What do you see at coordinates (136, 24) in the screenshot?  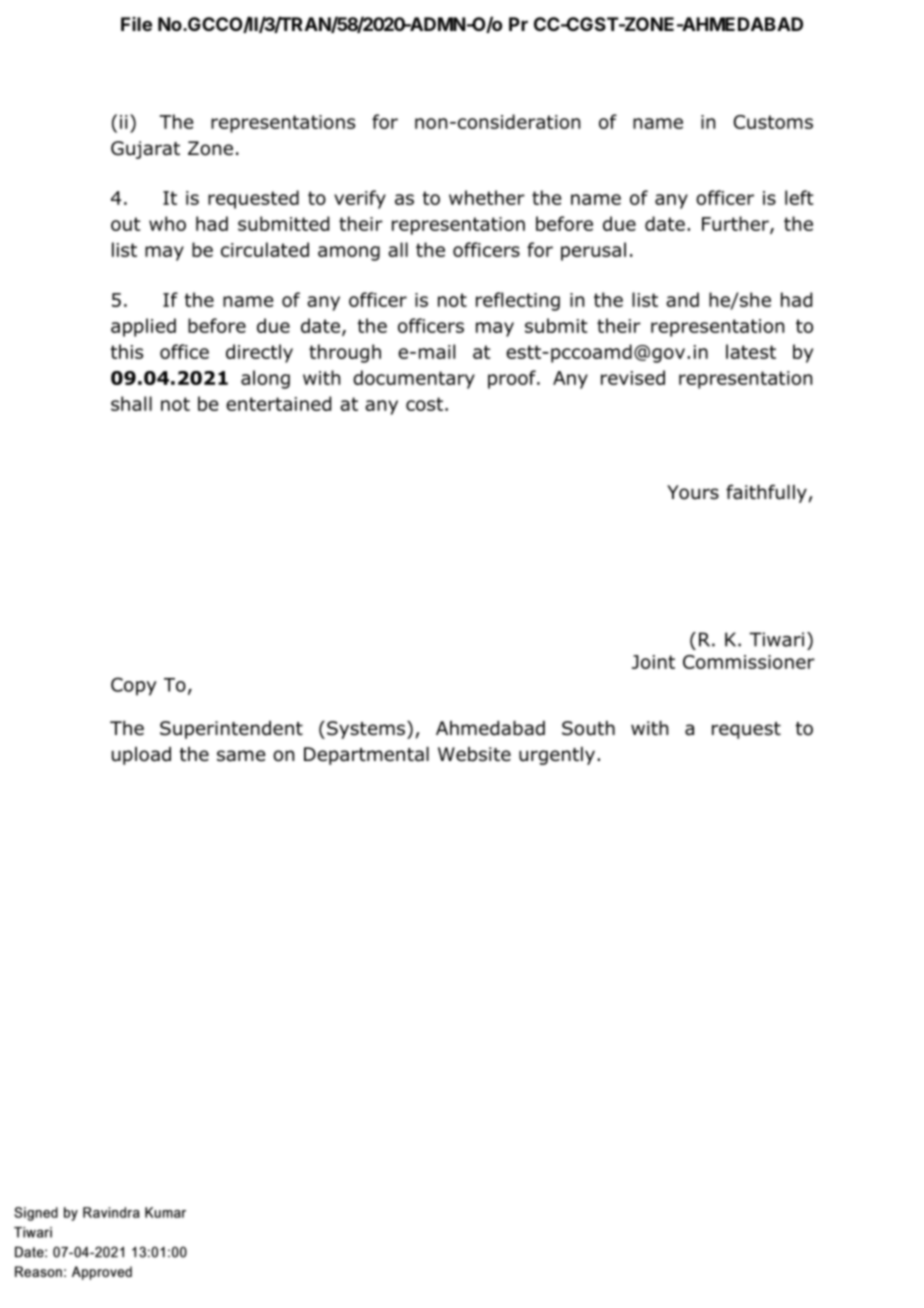 I see `File` at bounding box center [136, 24].
